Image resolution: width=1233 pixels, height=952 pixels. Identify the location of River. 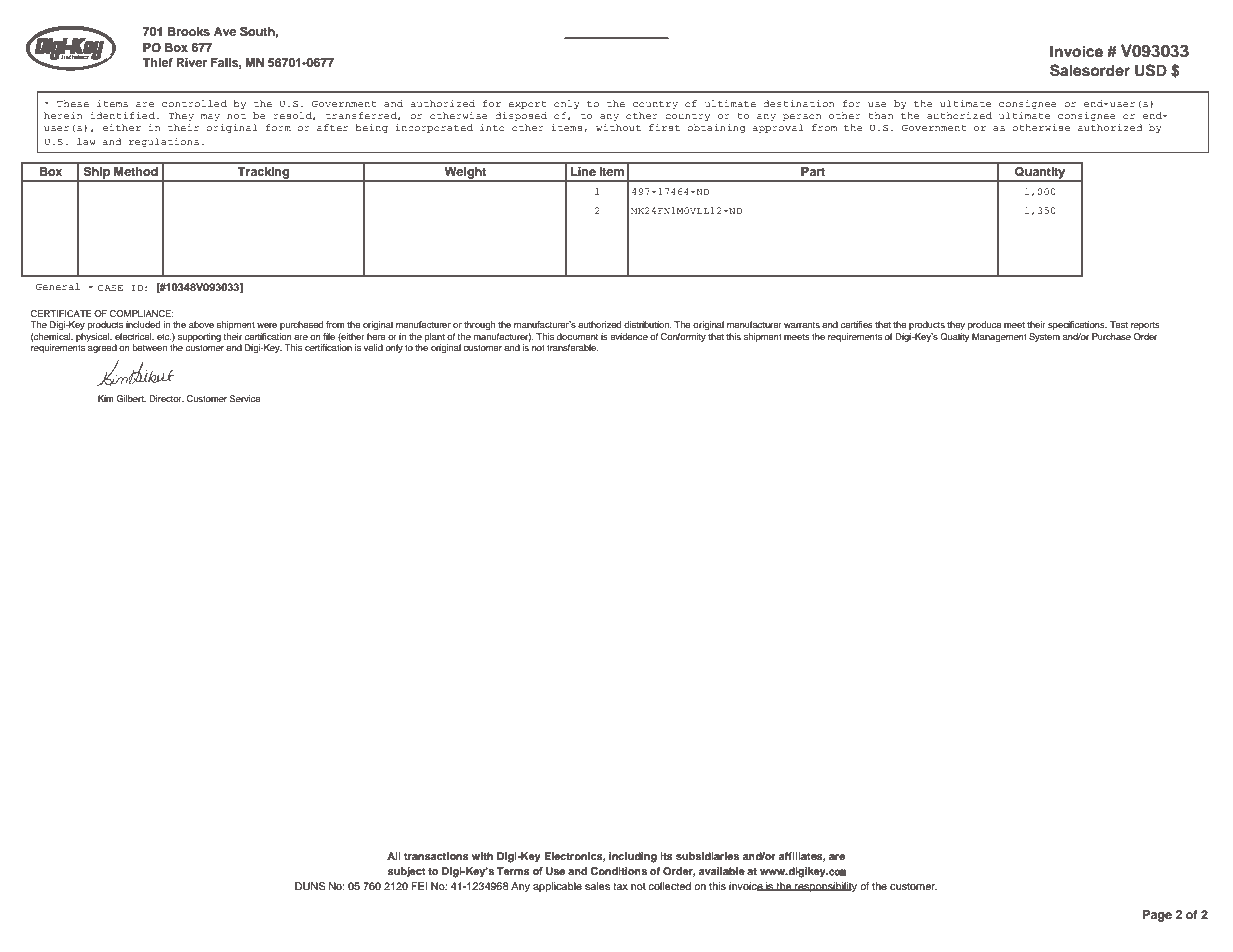
(192, 62).
